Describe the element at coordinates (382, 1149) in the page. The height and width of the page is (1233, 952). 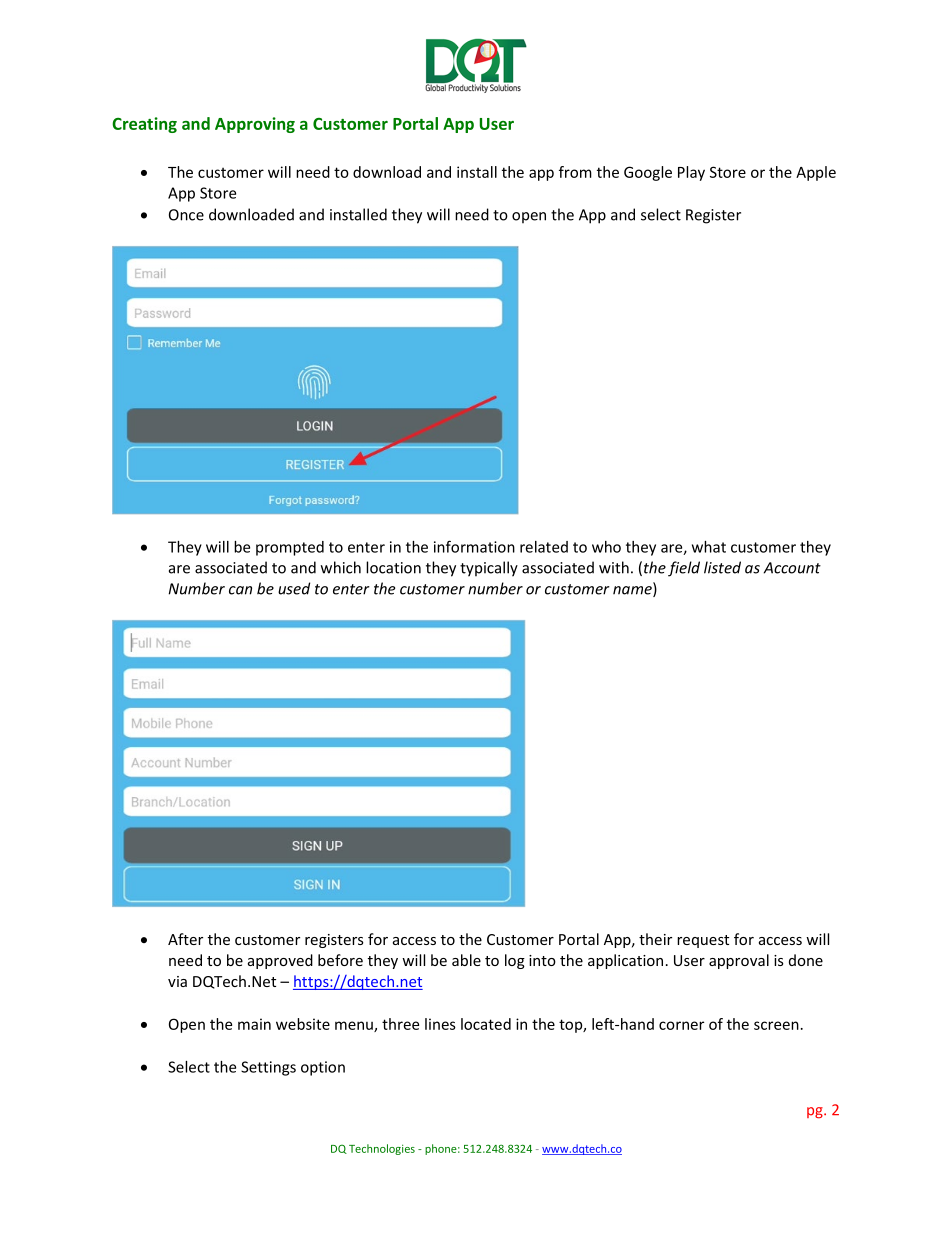
I see `Technologies` at that location.
